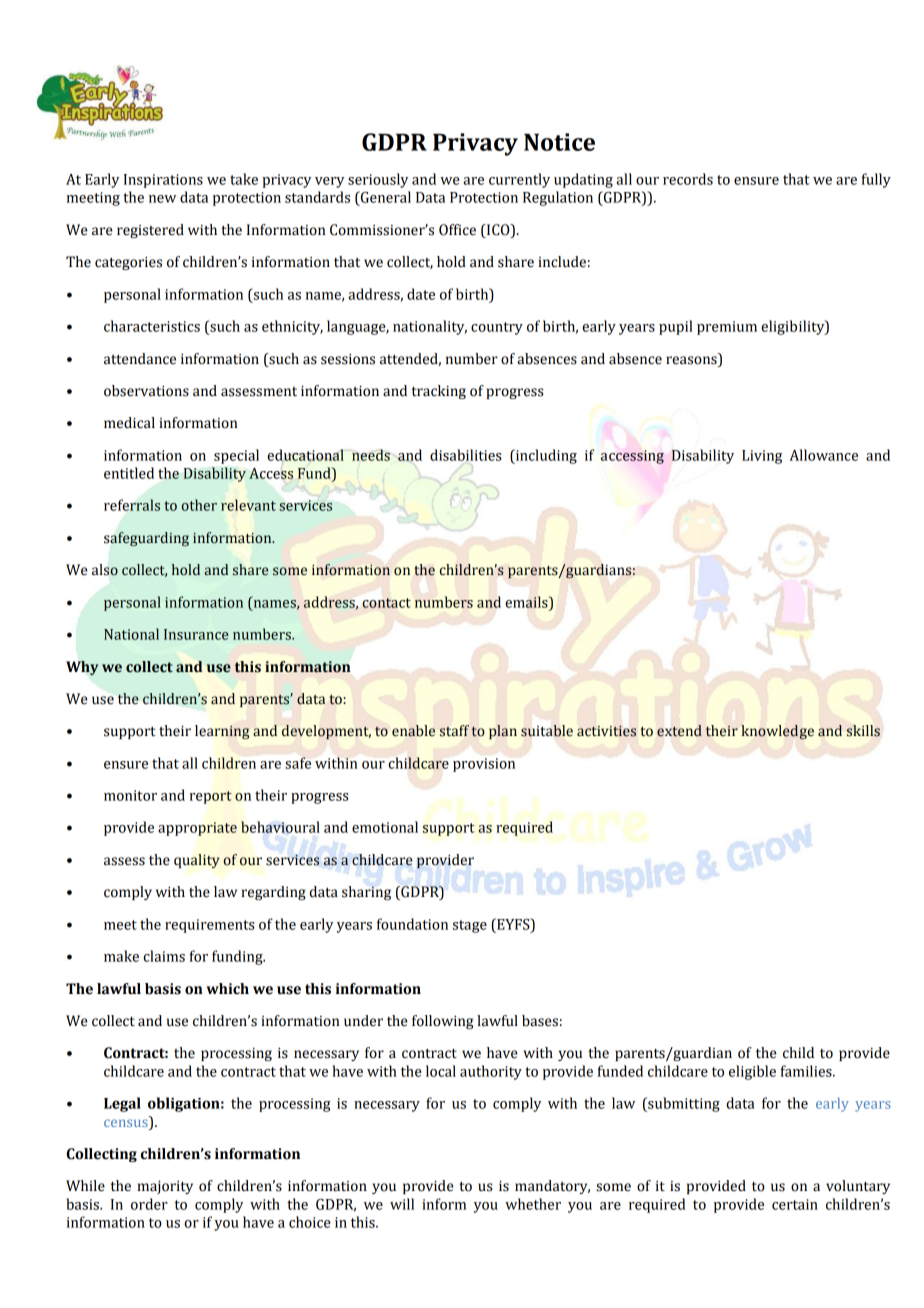 This screenshot has height=1308, width=924. I want to click on staff, so click(454, 731).
